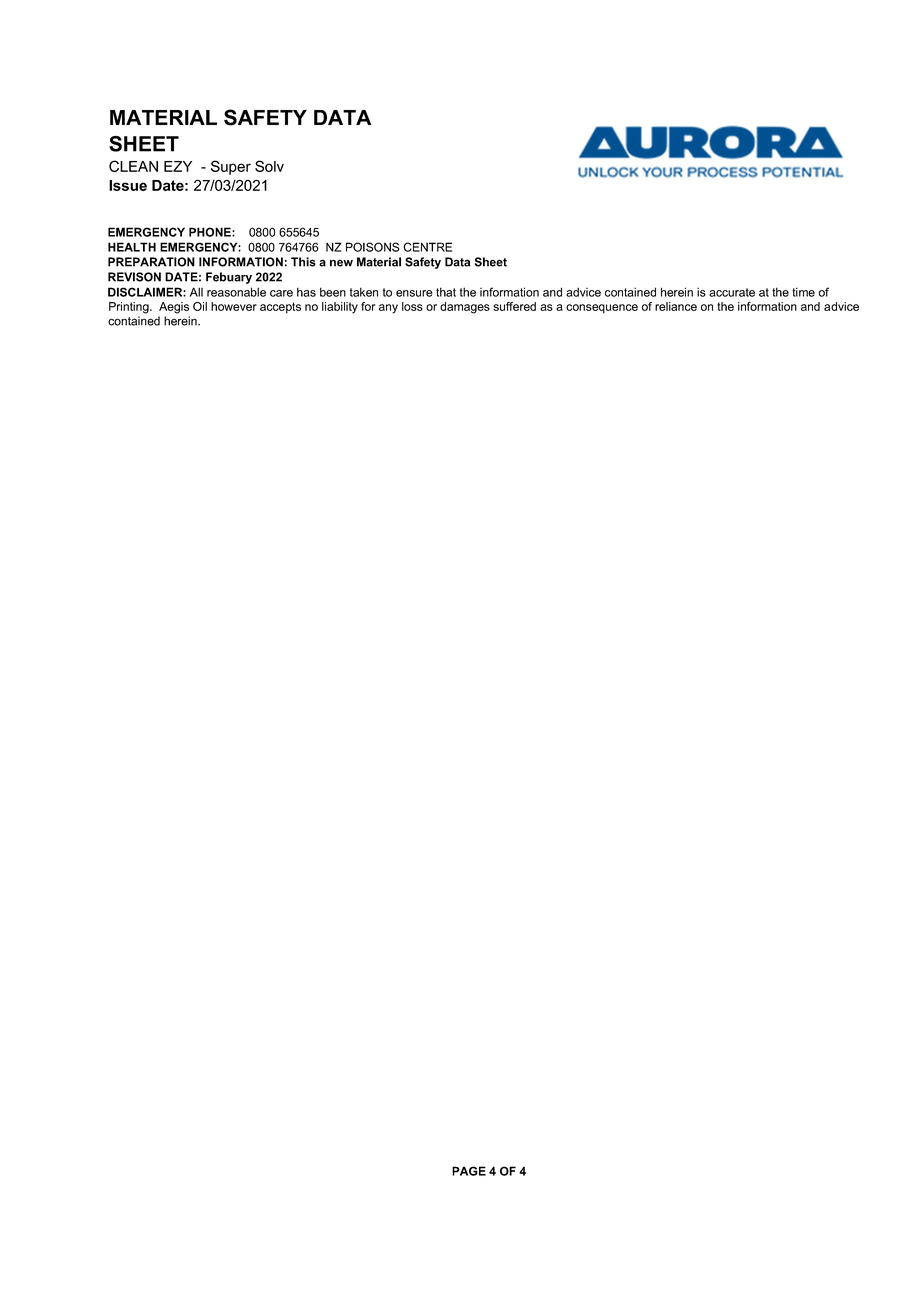 The image size is (924, 1308). I want to click on consequence, so click(602, 309).
